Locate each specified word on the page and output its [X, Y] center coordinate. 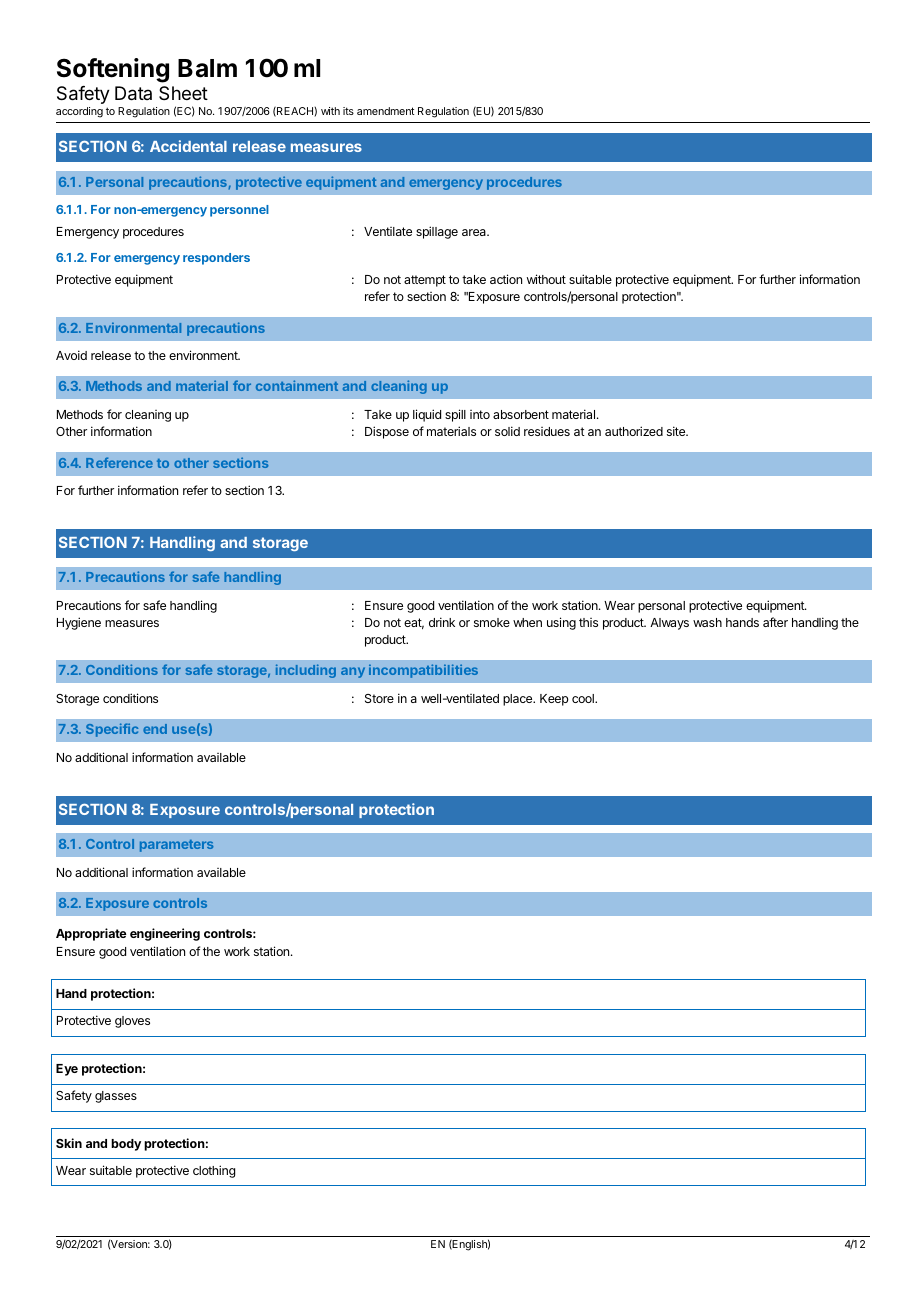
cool [584, 698]
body [126, 1145]
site [677, 431]
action [506, 279]
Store [379, 698]
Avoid [71, 355]
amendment [385, 111]
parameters [176, 846]
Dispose [387, 432]
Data [133, 93]
